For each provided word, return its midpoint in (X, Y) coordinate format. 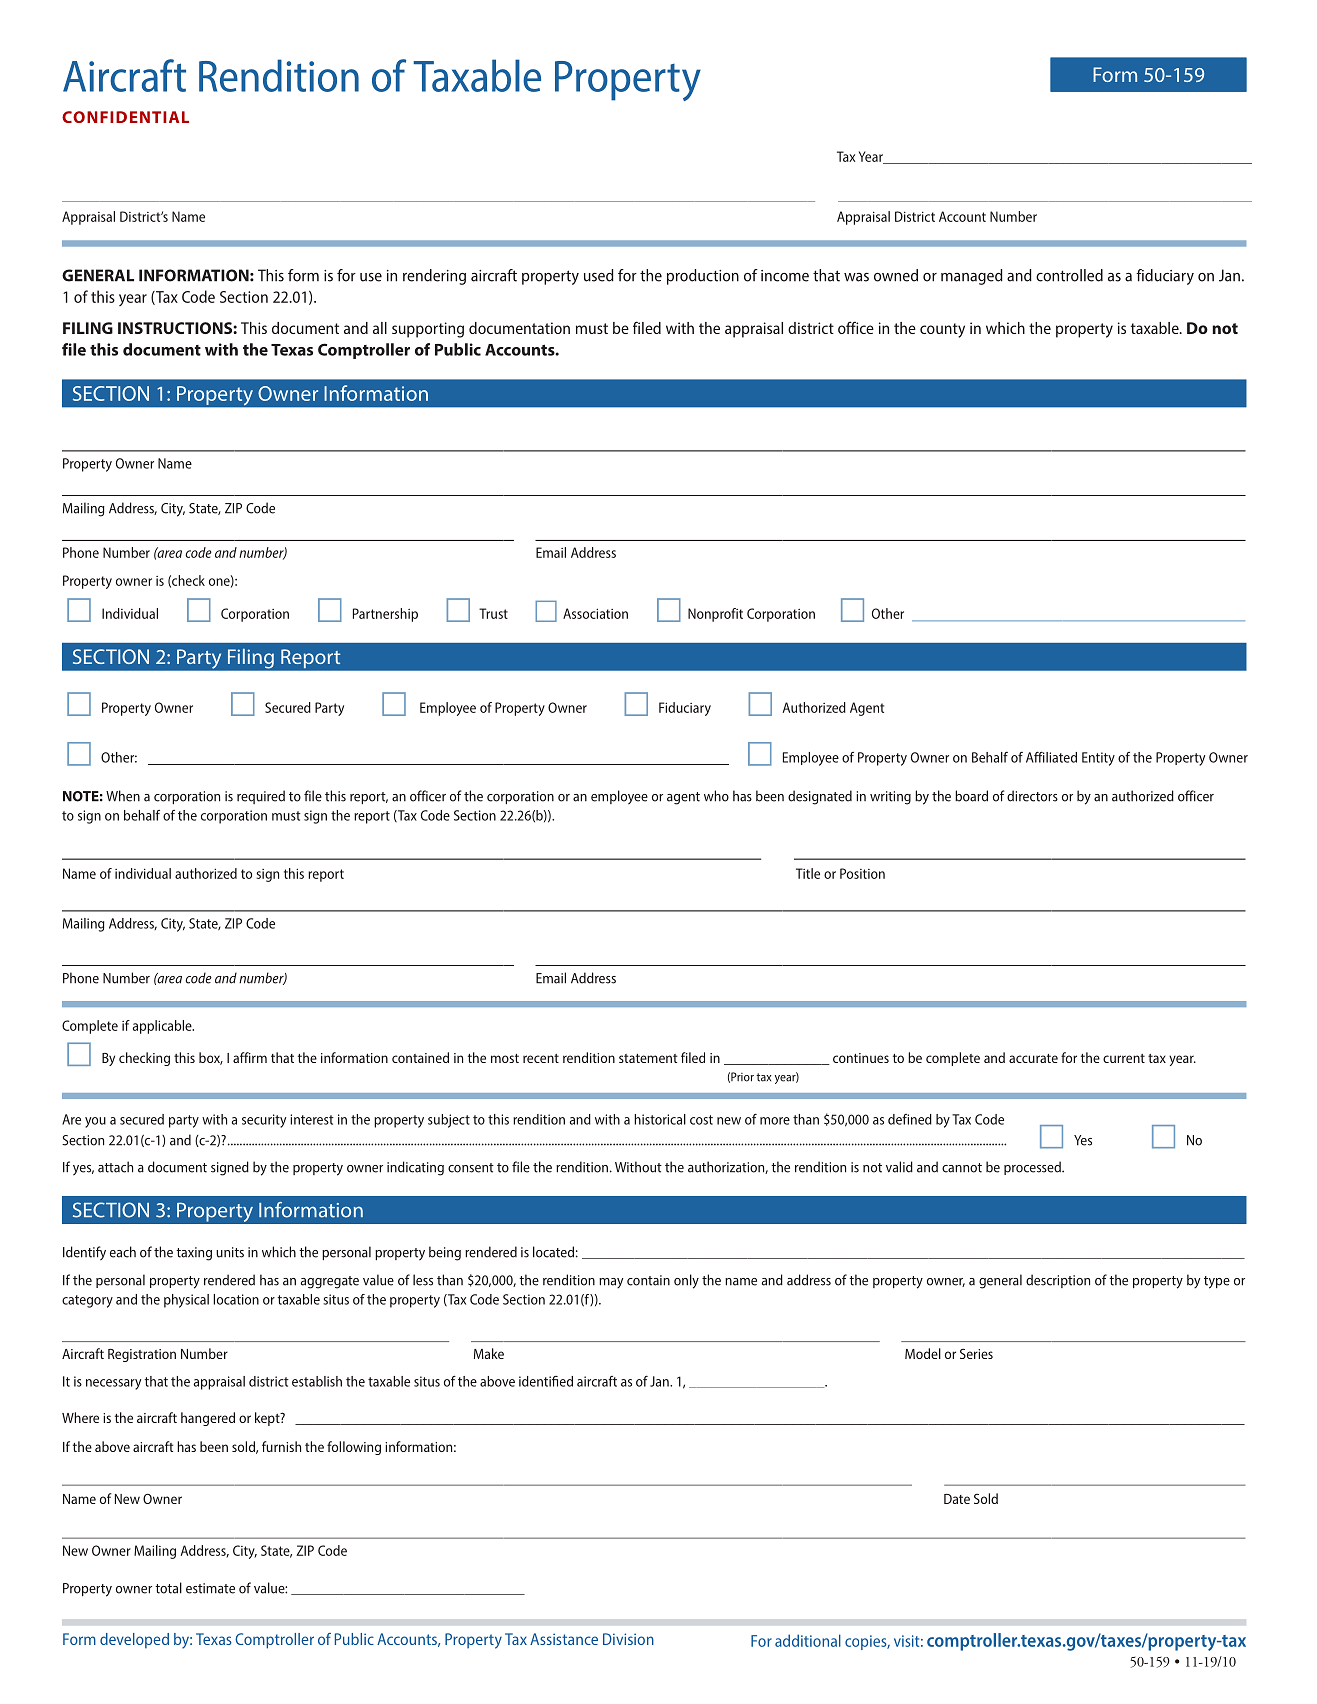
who (716, 796)
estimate (210, 1588)
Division (628, 1639)
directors (1032, 796)
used (599, 275)
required (261, 797)
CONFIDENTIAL (125, 117)
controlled (1069, 275)
